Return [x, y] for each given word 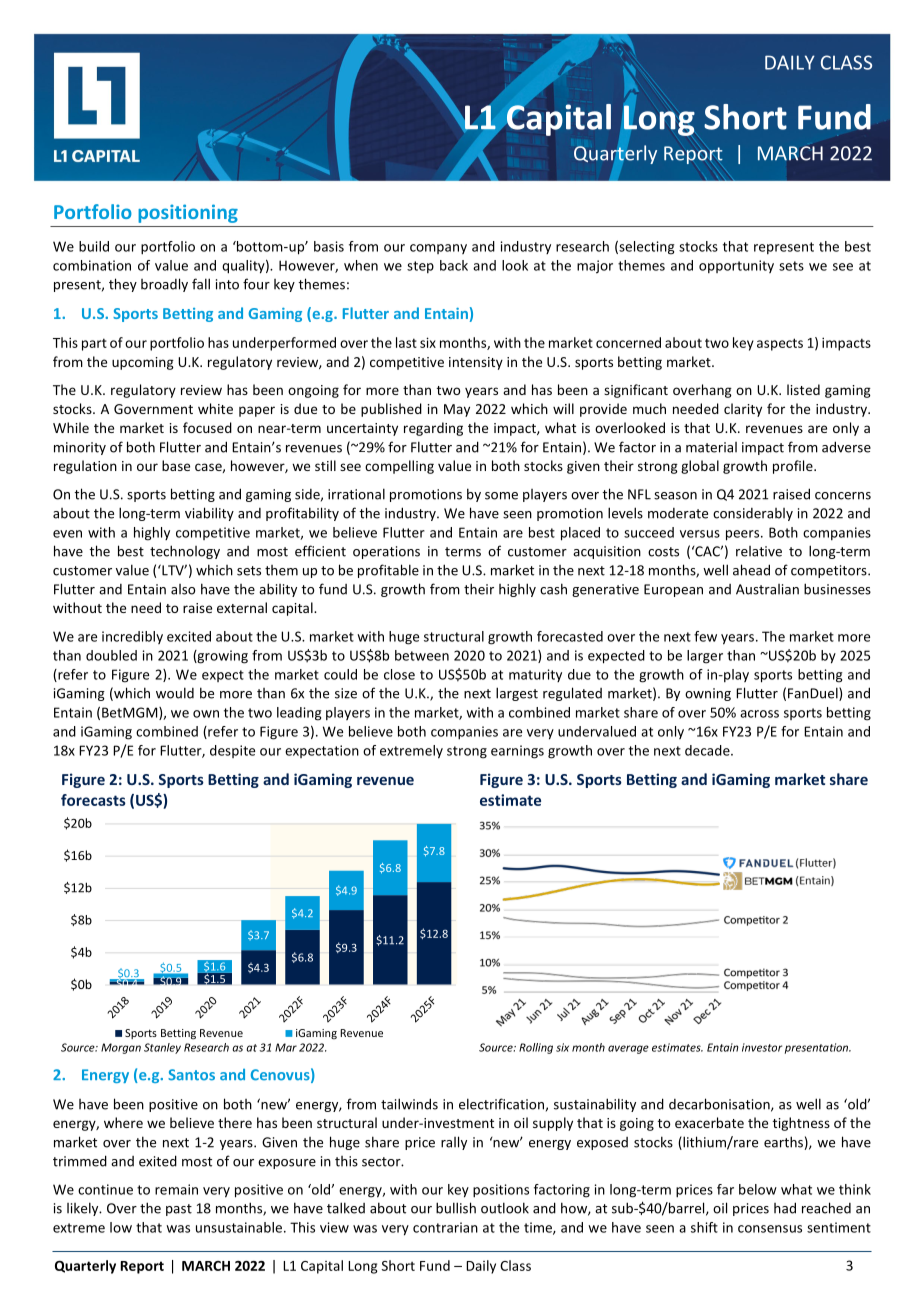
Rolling [536, 1048]
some [501, 496]
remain [176, 1189]
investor [762, 1047]
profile [794, 467]
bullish [456, 1208]
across [759, 714]
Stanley [162, 1048]
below [758, 1189]
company [438, 249]
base [176, 465]
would [175, 693]
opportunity [736, 266]
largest [517, 694]
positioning [188, 213]
